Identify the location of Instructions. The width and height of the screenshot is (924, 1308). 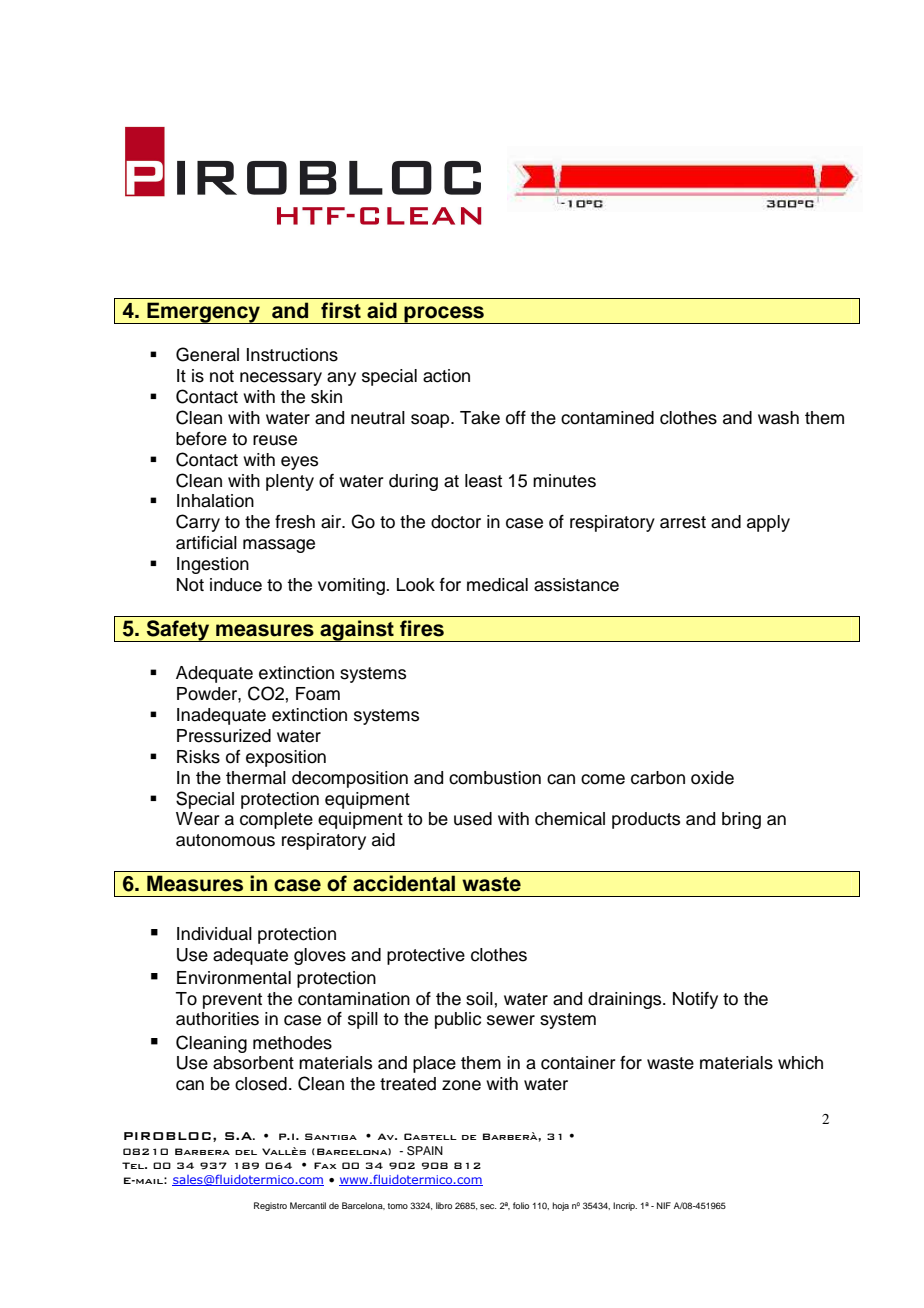
(292, 355).
